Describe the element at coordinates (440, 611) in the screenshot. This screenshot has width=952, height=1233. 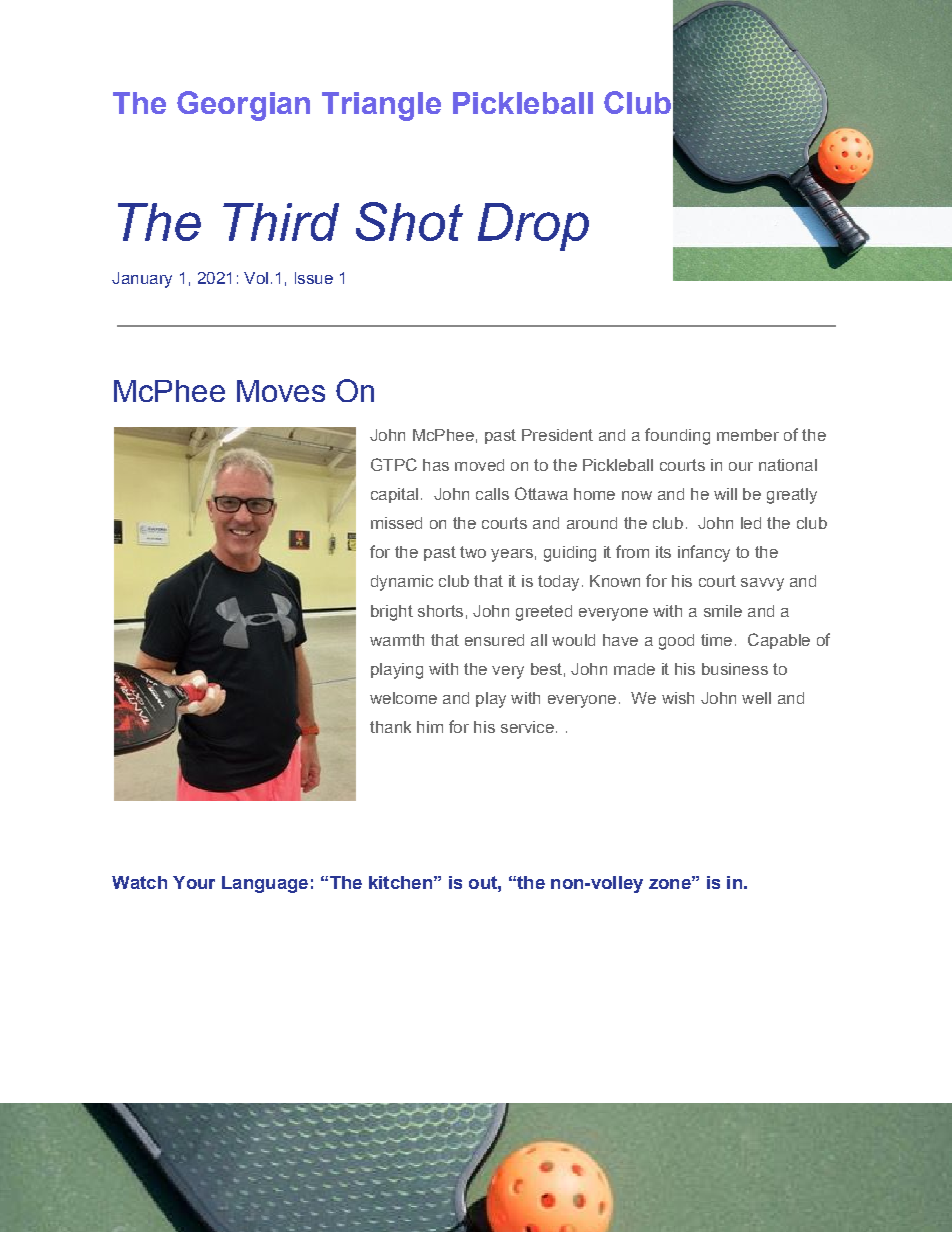
I see `shorts` at that location.
